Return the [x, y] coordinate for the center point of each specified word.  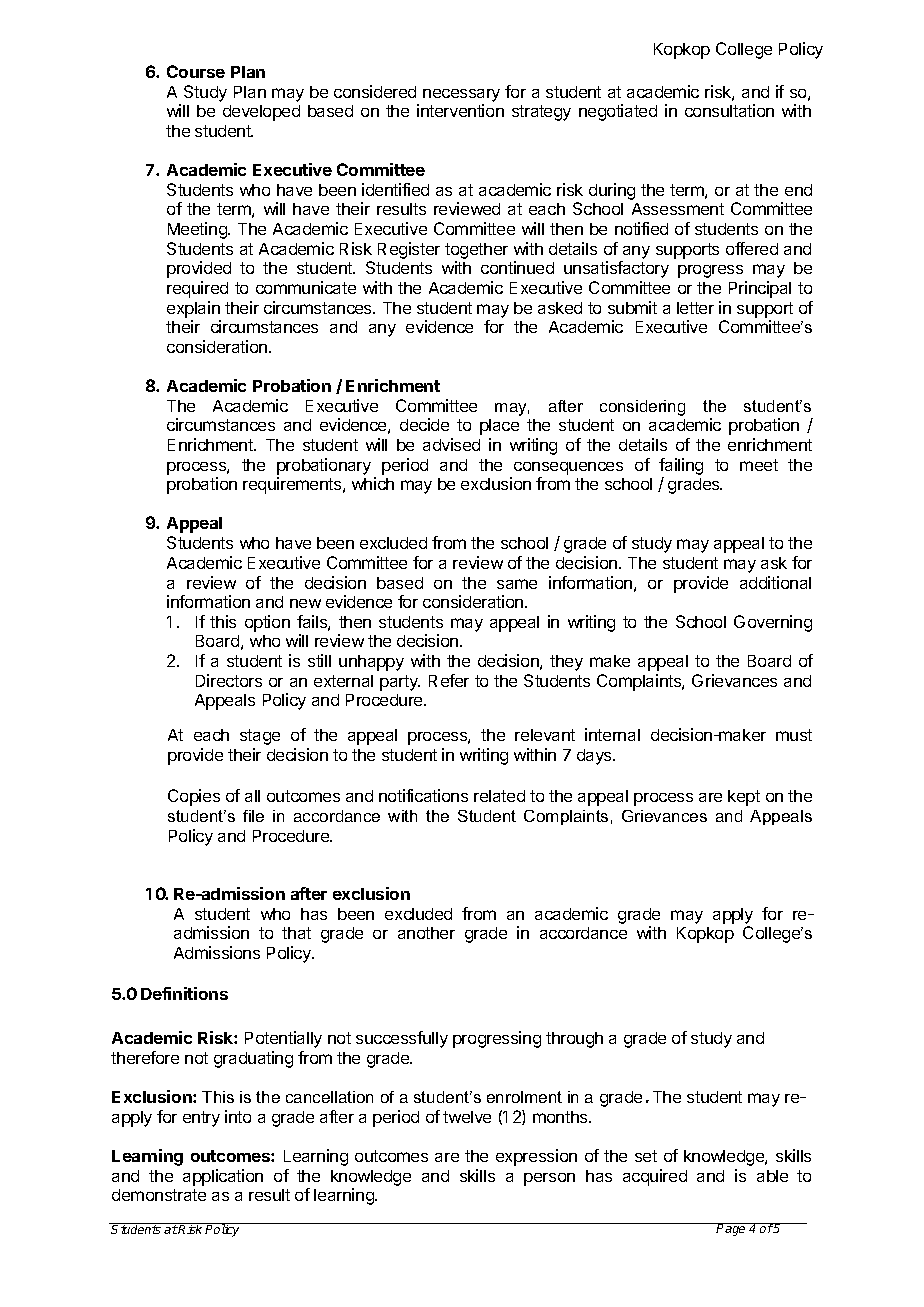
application [223, 1177]
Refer [449, 680]
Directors [229, 680]
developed [261, 113]
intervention [460, 110]
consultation [729, 110]
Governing [773, 623]
